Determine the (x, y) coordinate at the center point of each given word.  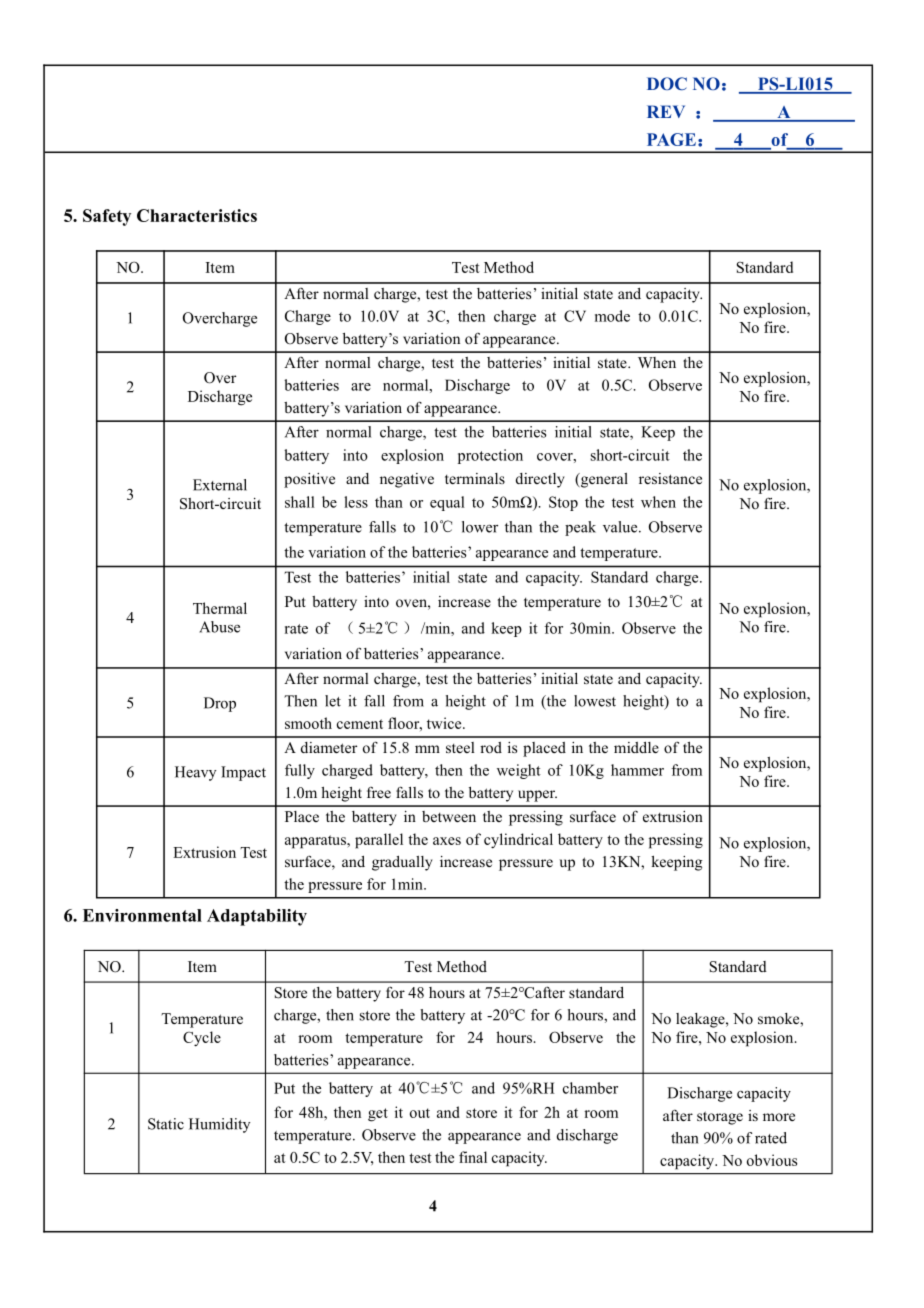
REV (666, 111)
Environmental (142, 915)
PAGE (671, 139)
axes (447, 841)
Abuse (219, 627)
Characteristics (197, 215)
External (220, 485)
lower (480, 527)
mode (612, 316)
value (621, 527)
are (361, 387)
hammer (637, 770)
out (420, 1113)
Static (166, 1124)
